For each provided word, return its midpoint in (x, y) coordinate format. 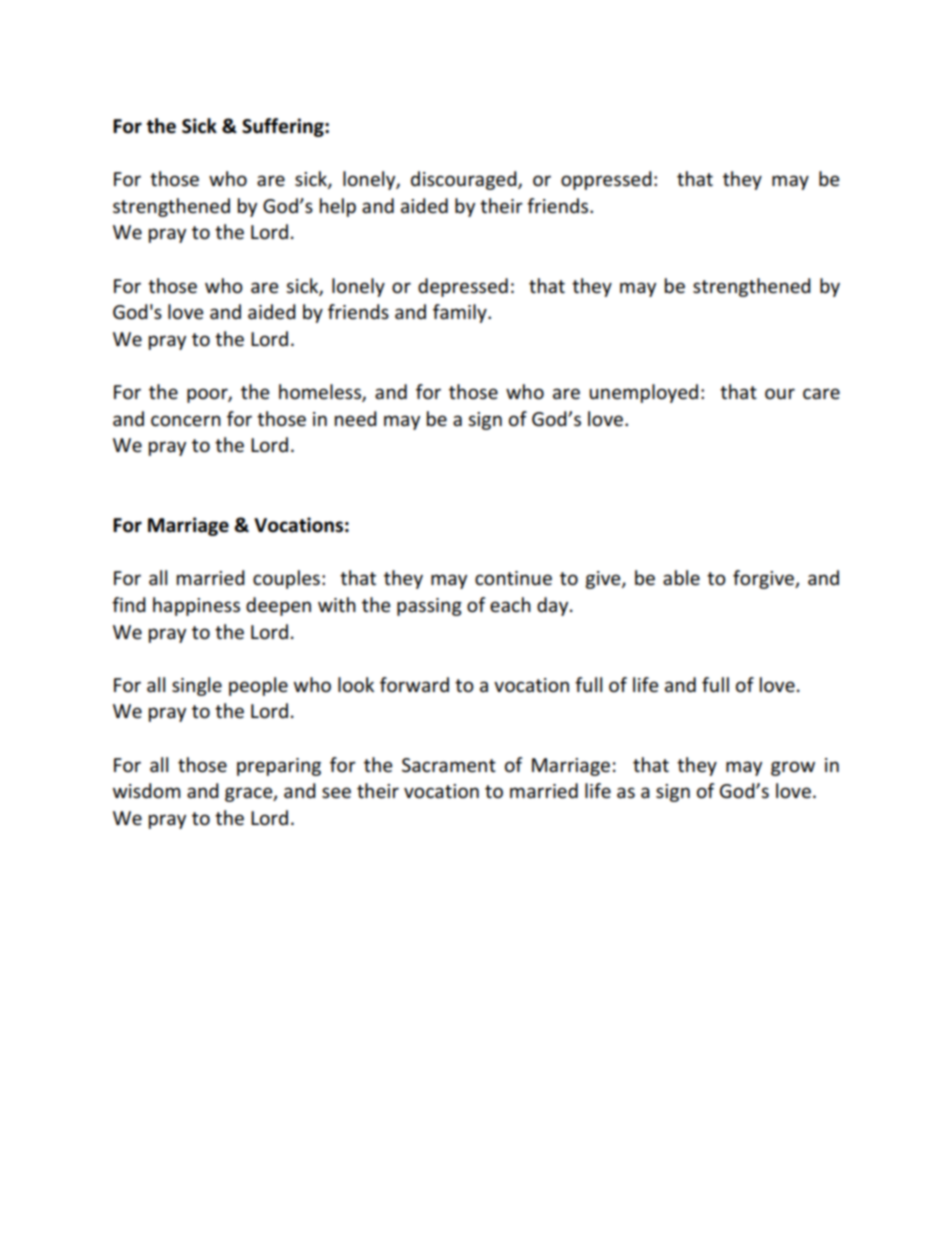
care (821, 394)
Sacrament (449, 765)
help (338, 207)
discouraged (465, 180)
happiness (196, 606)
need (356, 419)
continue (513, 578)
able (681, 578)
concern (186, 421)
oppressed (606, 180)
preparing (279, 767)
